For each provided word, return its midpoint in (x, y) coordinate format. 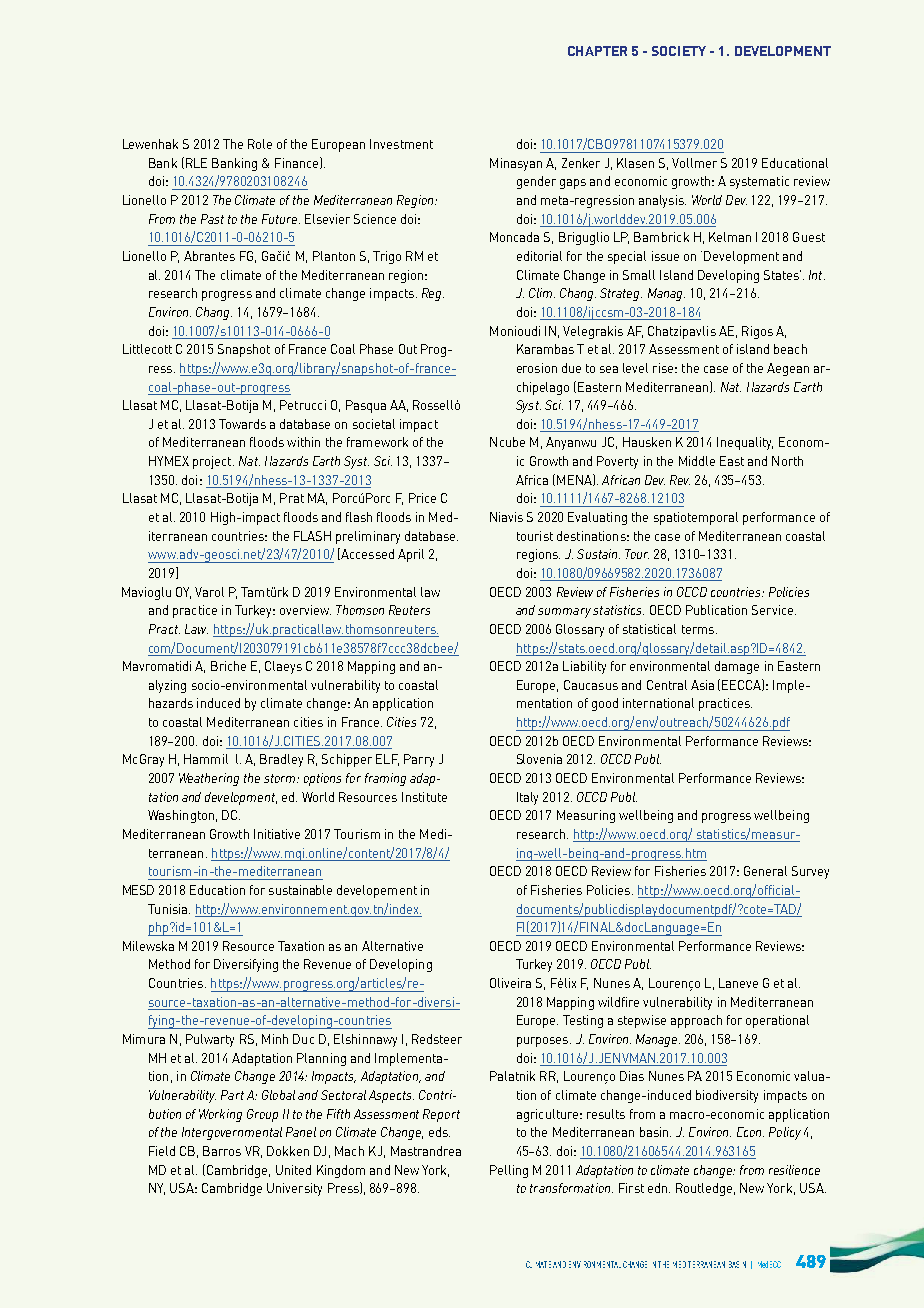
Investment (401, 144)
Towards (242, 424)
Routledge (704, 1189)
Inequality (745, 443)
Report (441, 1115)
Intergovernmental (232, 1133)
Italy (527, 798)
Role (260, 144)
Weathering (209, 779)
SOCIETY (679, 51)
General (765, 871)
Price (422, 498)
